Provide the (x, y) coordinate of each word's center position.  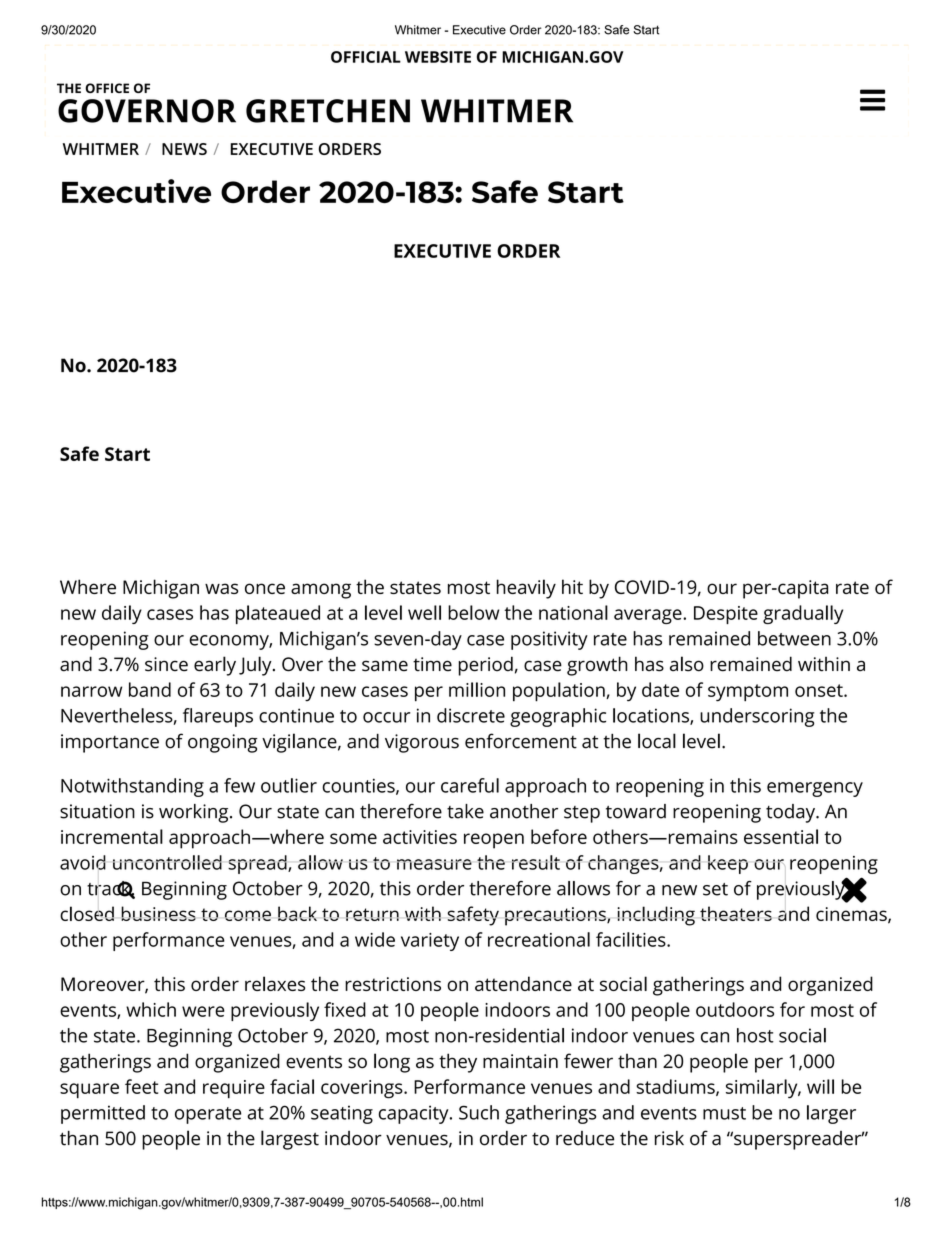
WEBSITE (438, 57)
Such (479, 1112)
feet (141, 1086)
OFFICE (107, 88)
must (724, 1113)
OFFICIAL (366, 57)
